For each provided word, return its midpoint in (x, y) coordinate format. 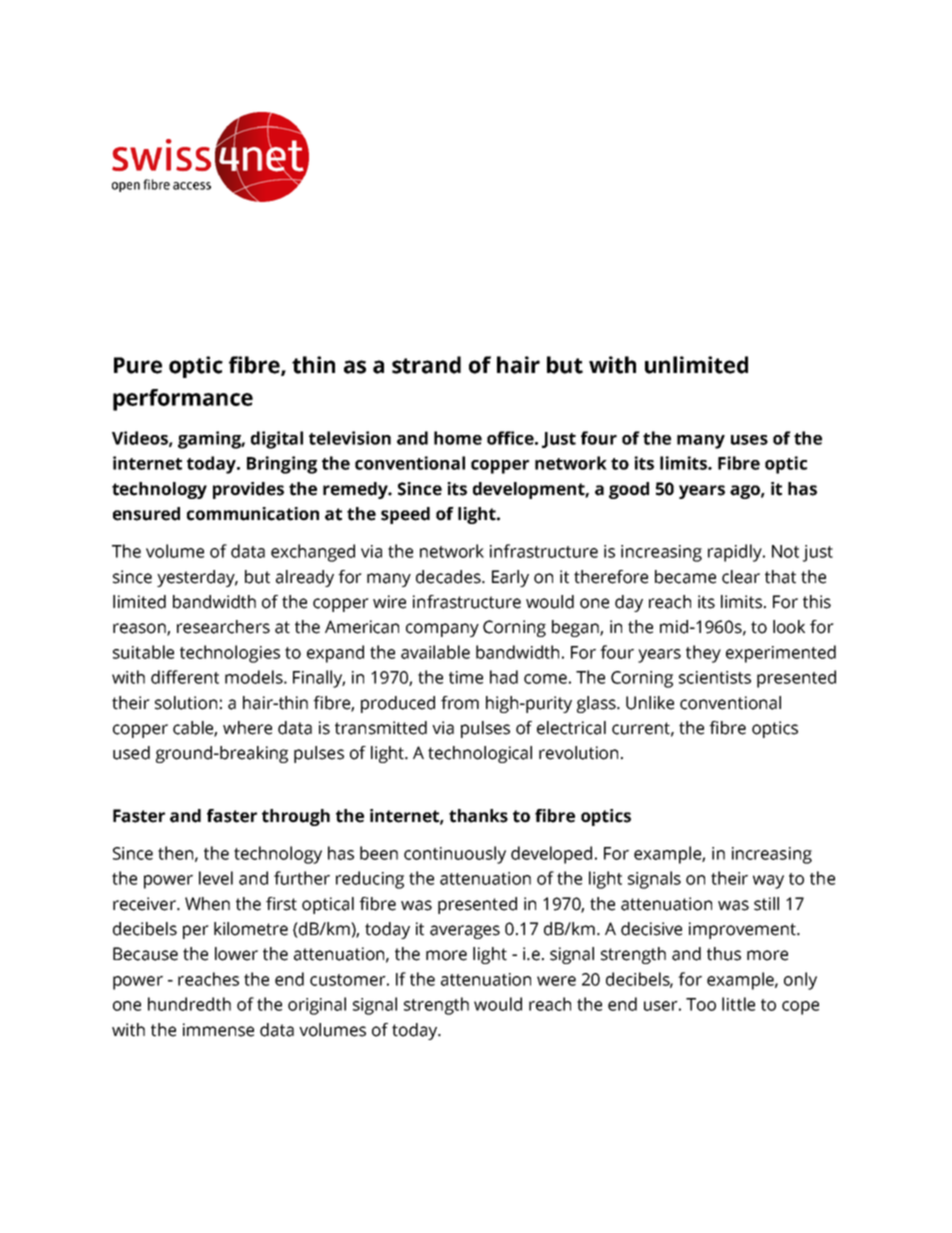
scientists (715, 677)
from (460, 703)
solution (186, 703)
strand (426, 365)
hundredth (189, 1004)
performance (183, 400)
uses (749, 440)
